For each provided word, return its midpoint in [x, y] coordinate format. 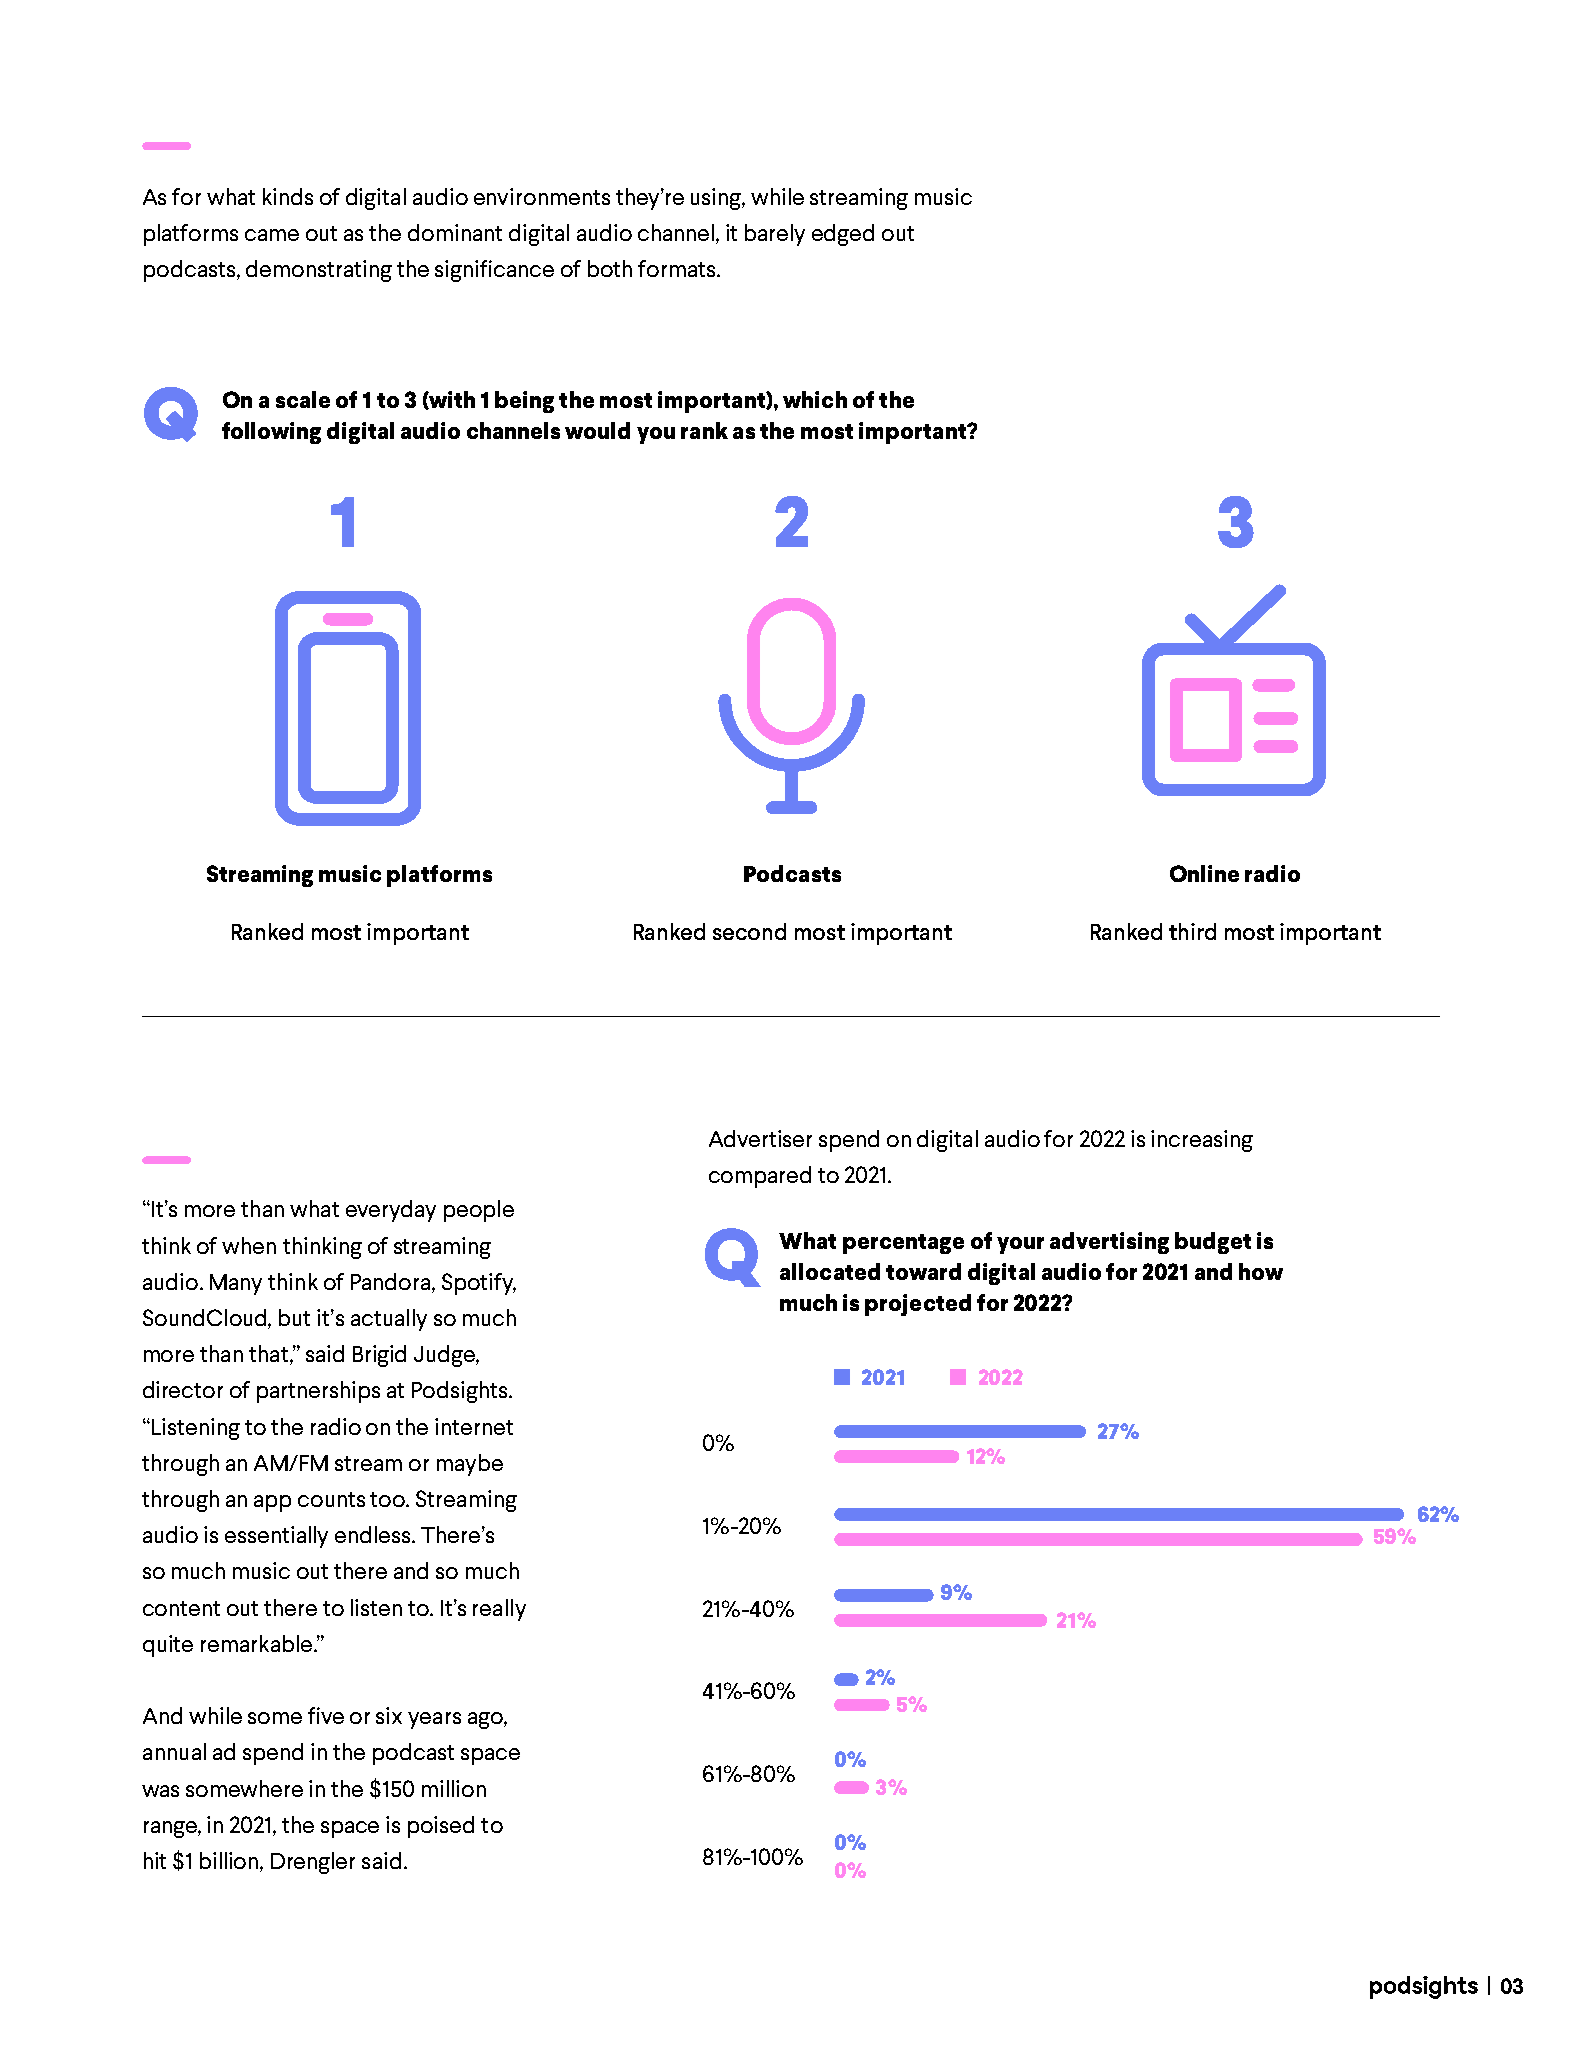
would [597, 430]
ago [486, 1720]
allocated [830, 1271]
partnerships [318, 1392]
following [271, 433]
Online [1204, 873]
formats [678, 268]
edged [843, 235]
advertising [1109, 1243]
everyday [391, 1211]
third [1192, 931]
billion [230, 1862]
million [454, 1788]
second [749, 931]
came [272, 235]
